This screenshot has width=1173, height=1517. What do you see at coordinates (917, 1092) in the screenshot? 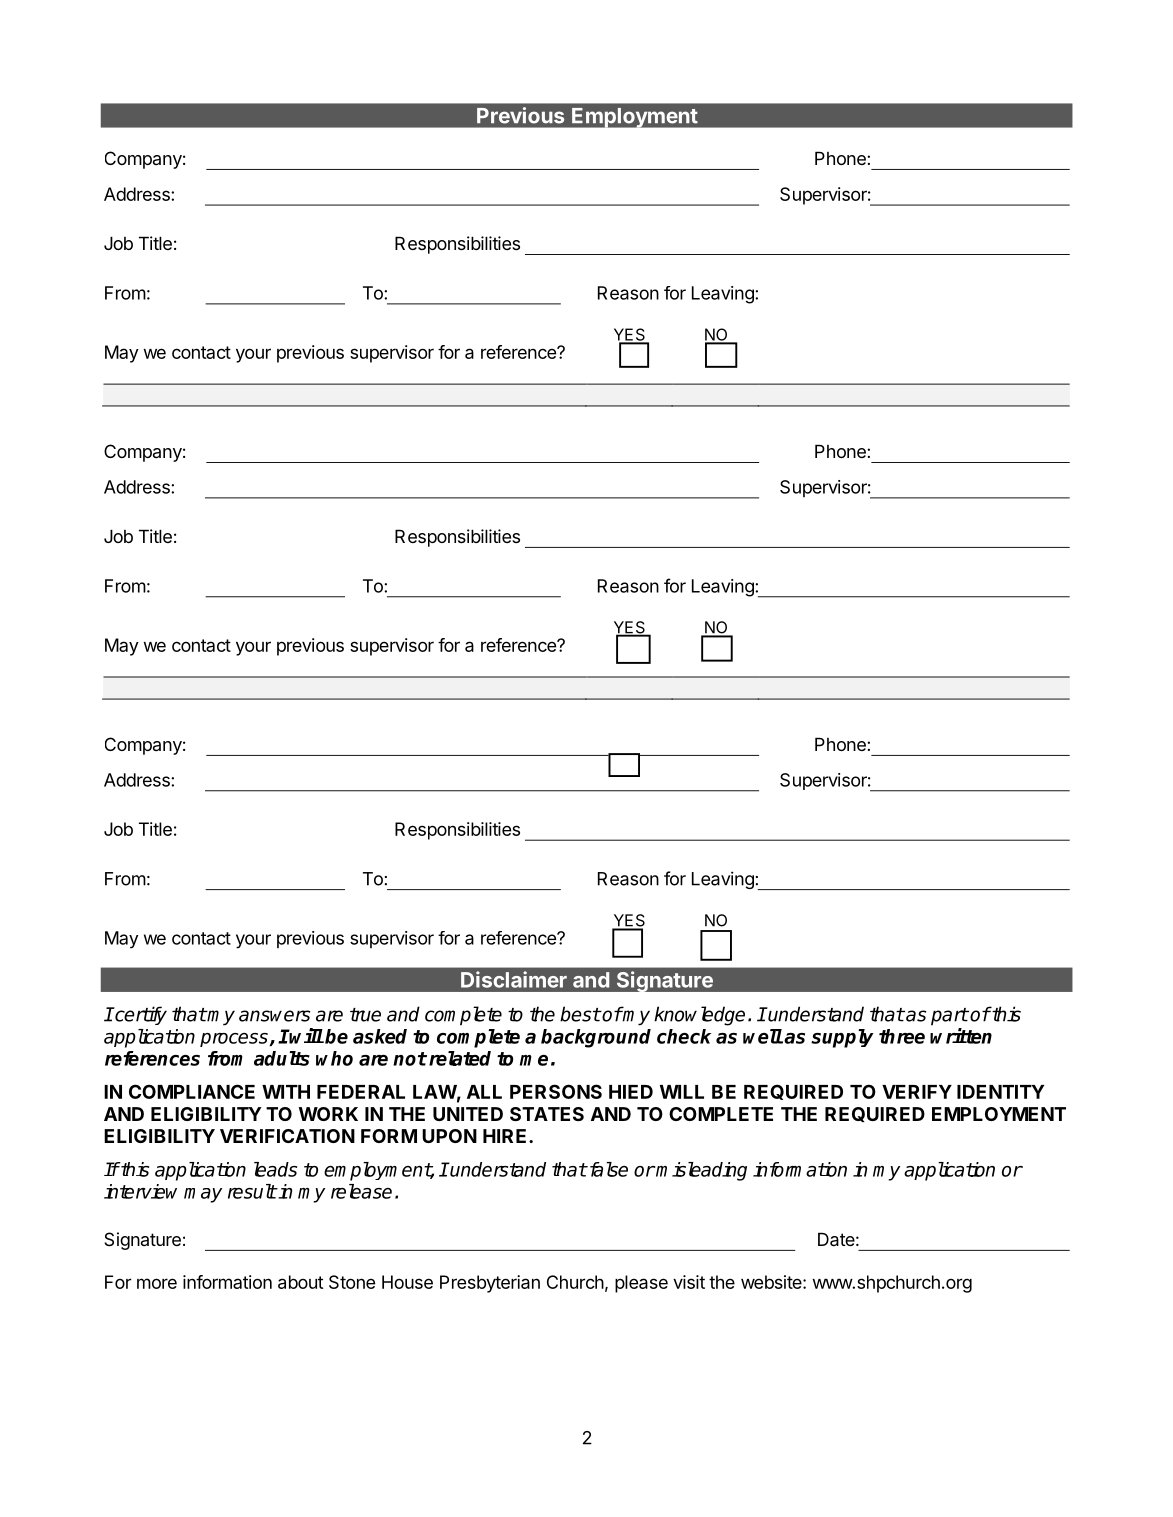
I see `VERIFY` at bounding box center [917, 1092].
